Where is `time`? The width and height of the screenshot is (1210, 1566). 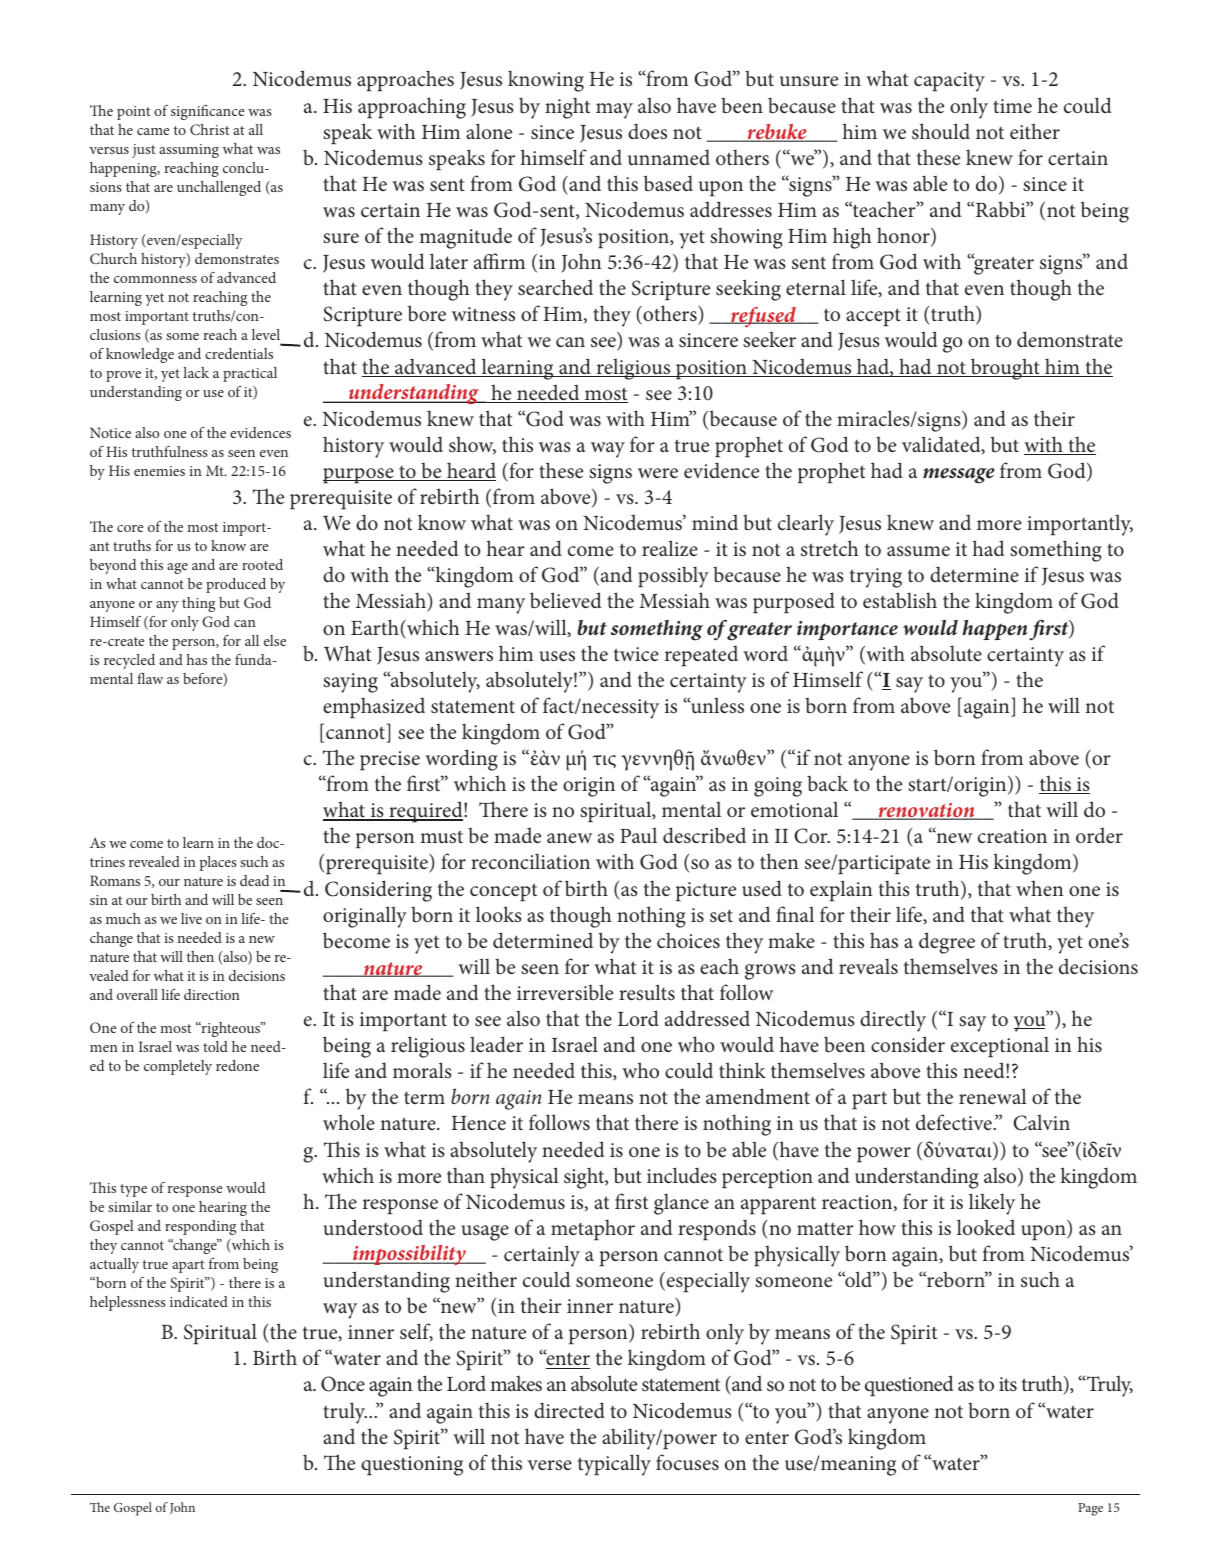
time is located at coordinates (1012, 106).
